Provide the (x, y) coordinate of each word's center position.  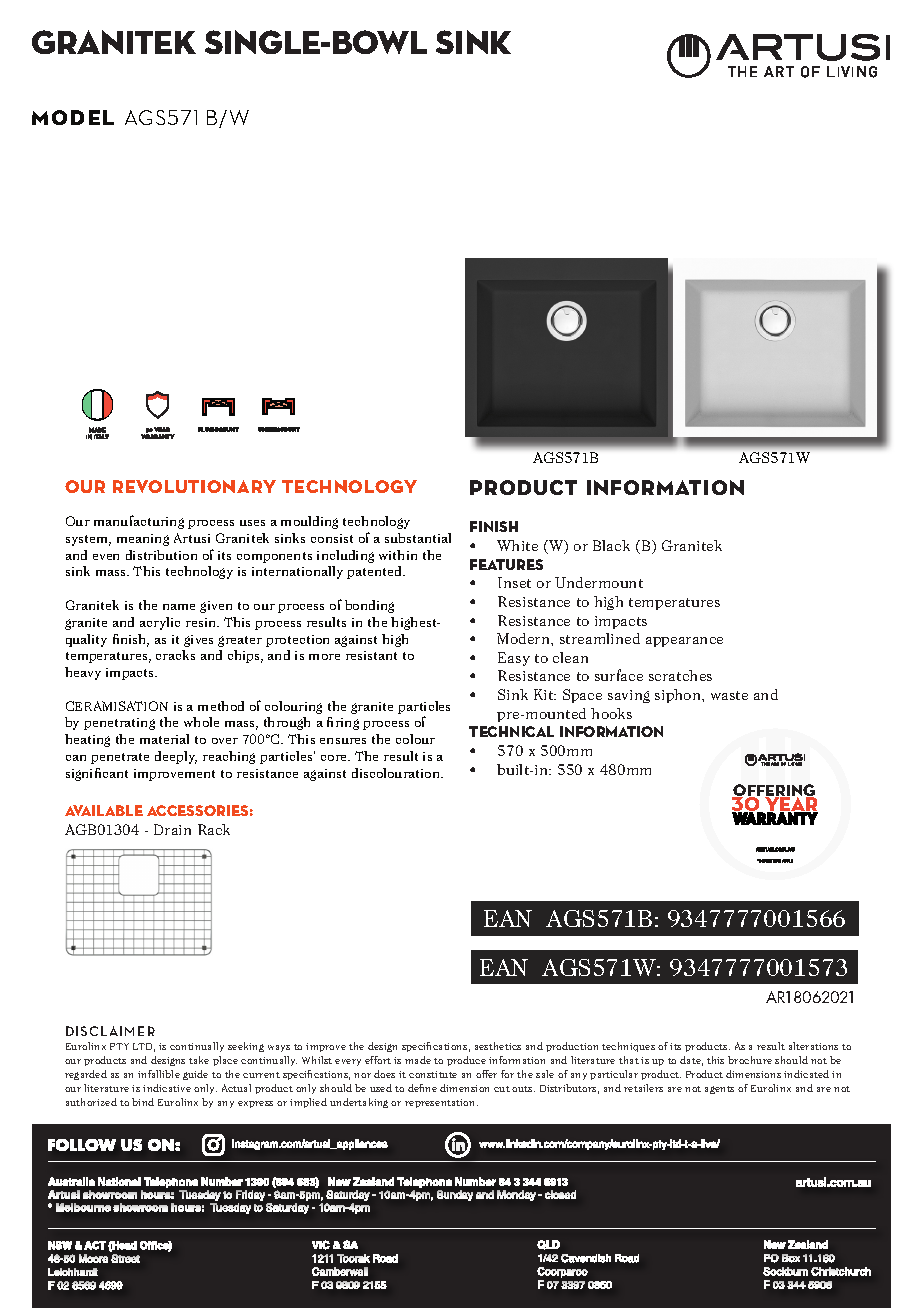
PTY (119, 1046)
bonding (369, 606)
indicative (167, 1088)
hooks (611, 713)
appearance (684, 642)
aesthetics (498, 1046)
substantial (418, 538)
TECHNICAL (511, 731)
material (164, 739)
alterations (813, 1046)
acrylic (160, 623)
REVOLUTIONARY (194, 486)
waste (729, 695)
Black (611, 545)
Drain (172, 829)
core (335, 758)
